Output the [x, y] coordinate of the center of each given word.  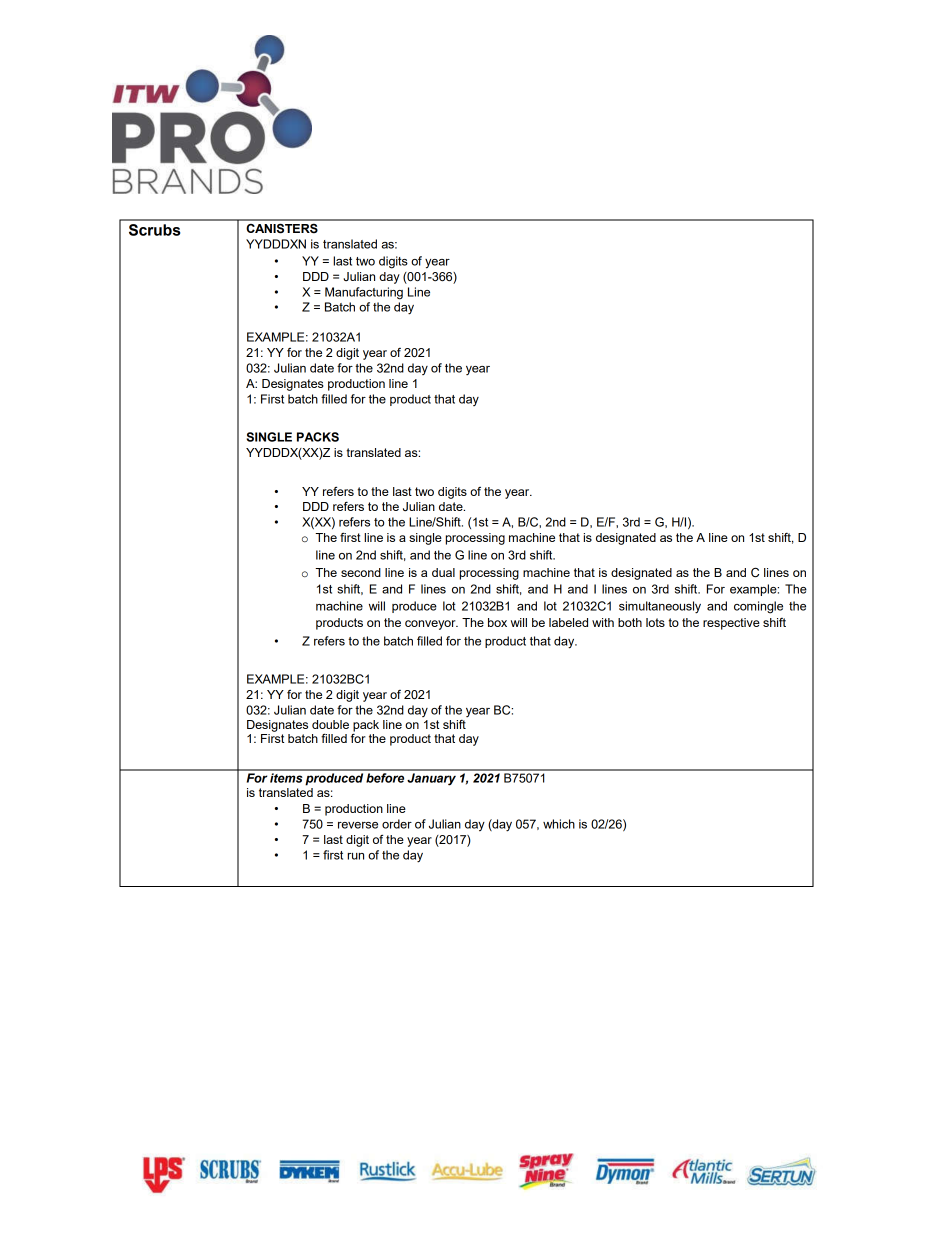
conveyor [431, 625]
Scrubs [154, 230]
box [497, 622]
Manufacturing [364, 293]
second [361, 572]
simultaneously [660, 607]
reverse [358, 825]
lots [655, 622]
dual [443, 572]
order [397, 824]
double [330, 724]
